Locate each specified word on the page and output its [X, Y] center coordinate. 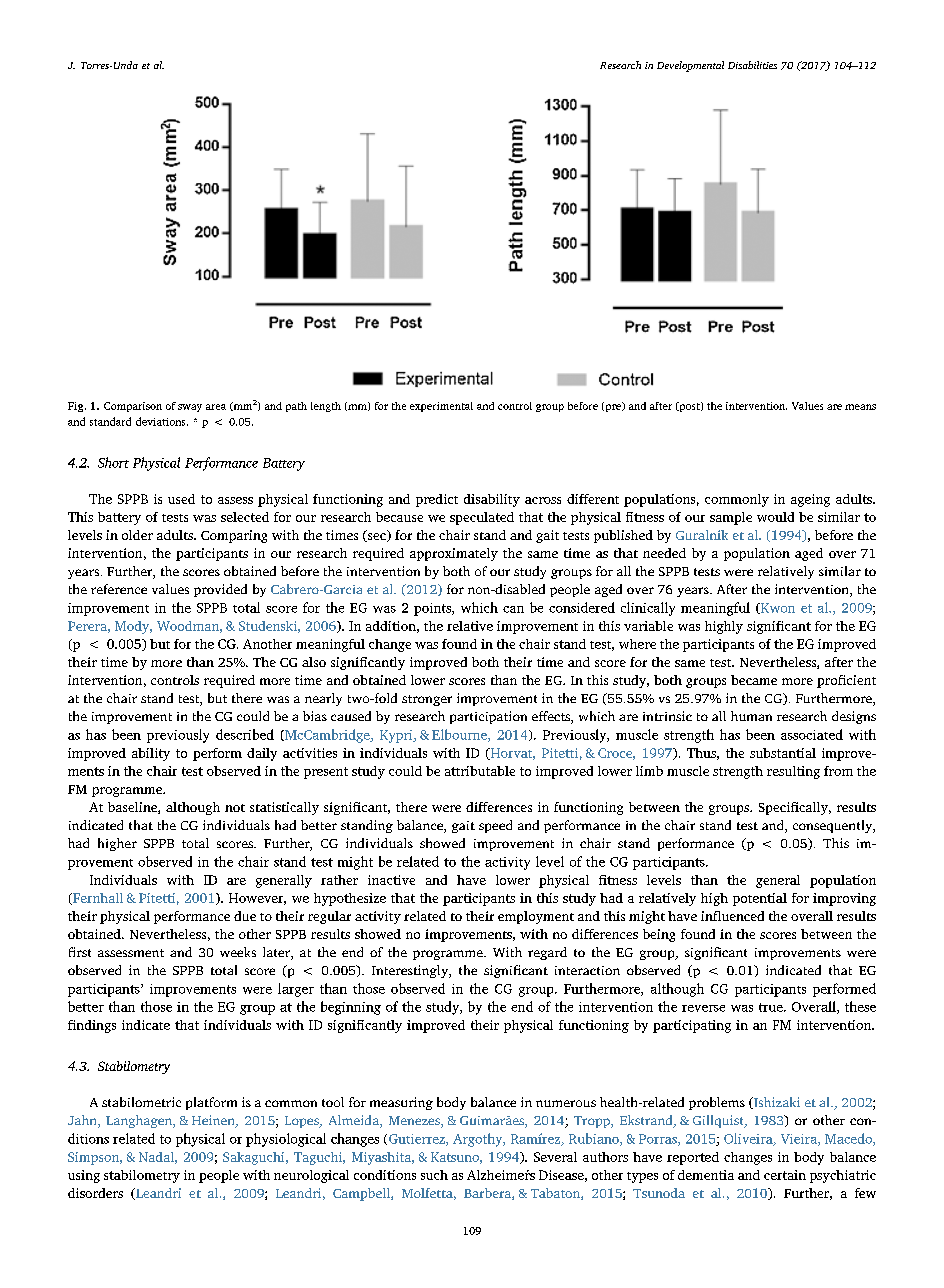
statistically [284, 808]
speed [495, 826]
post [689, 407]
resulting [793, 772]
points [433, 609]
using [84, 1176]
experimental [441, 407]
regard [547, 953]
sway [190, 408]
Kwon [777, 608]
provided [220, 590]
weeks [238, 952]
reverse [703, 1008]
